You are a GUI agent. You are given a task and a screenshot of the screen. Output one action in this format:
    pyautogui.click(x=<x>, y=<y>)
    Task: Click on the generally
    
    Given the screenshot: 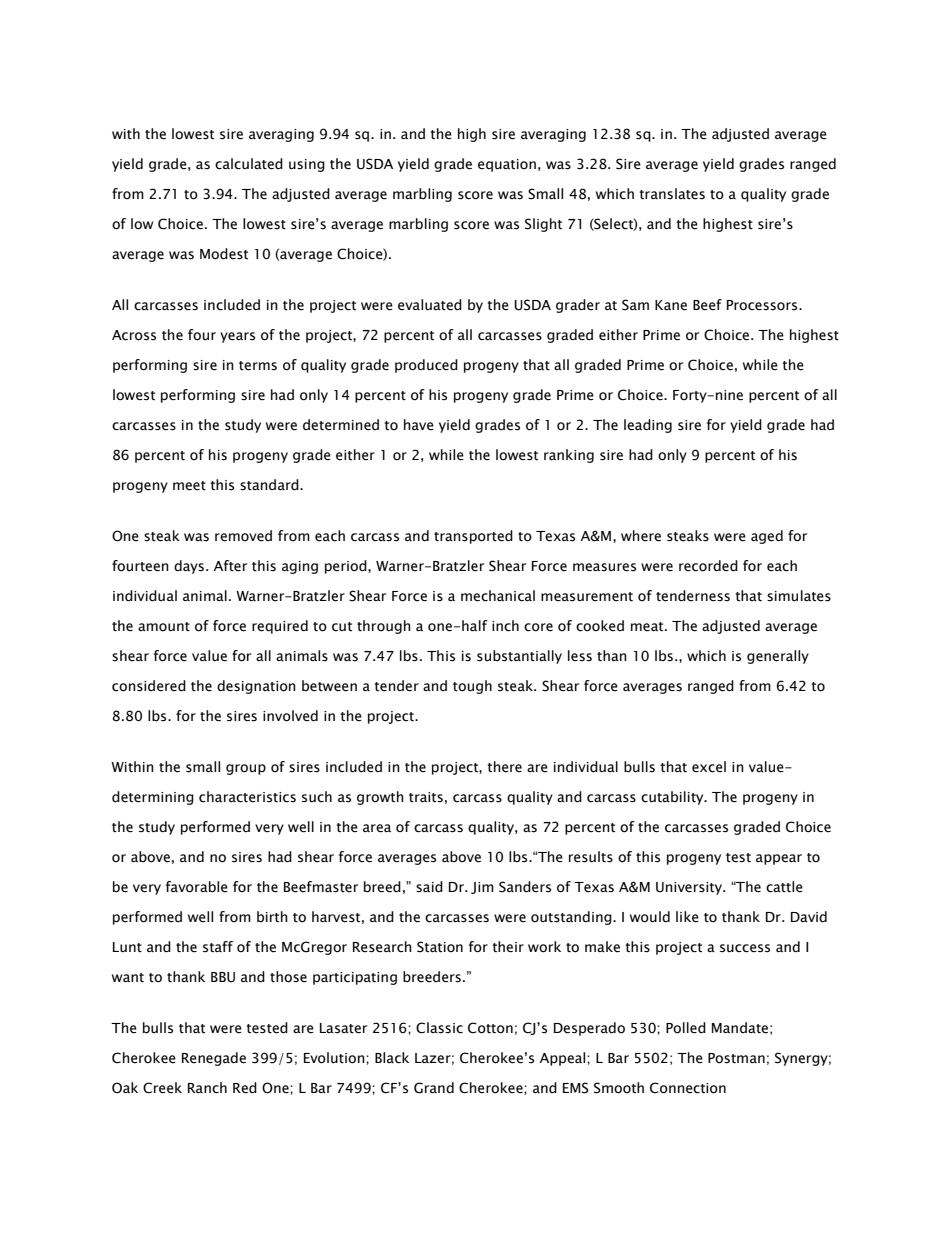 What is the action you would take?
    pyautogui.click(x=778, y=657)
